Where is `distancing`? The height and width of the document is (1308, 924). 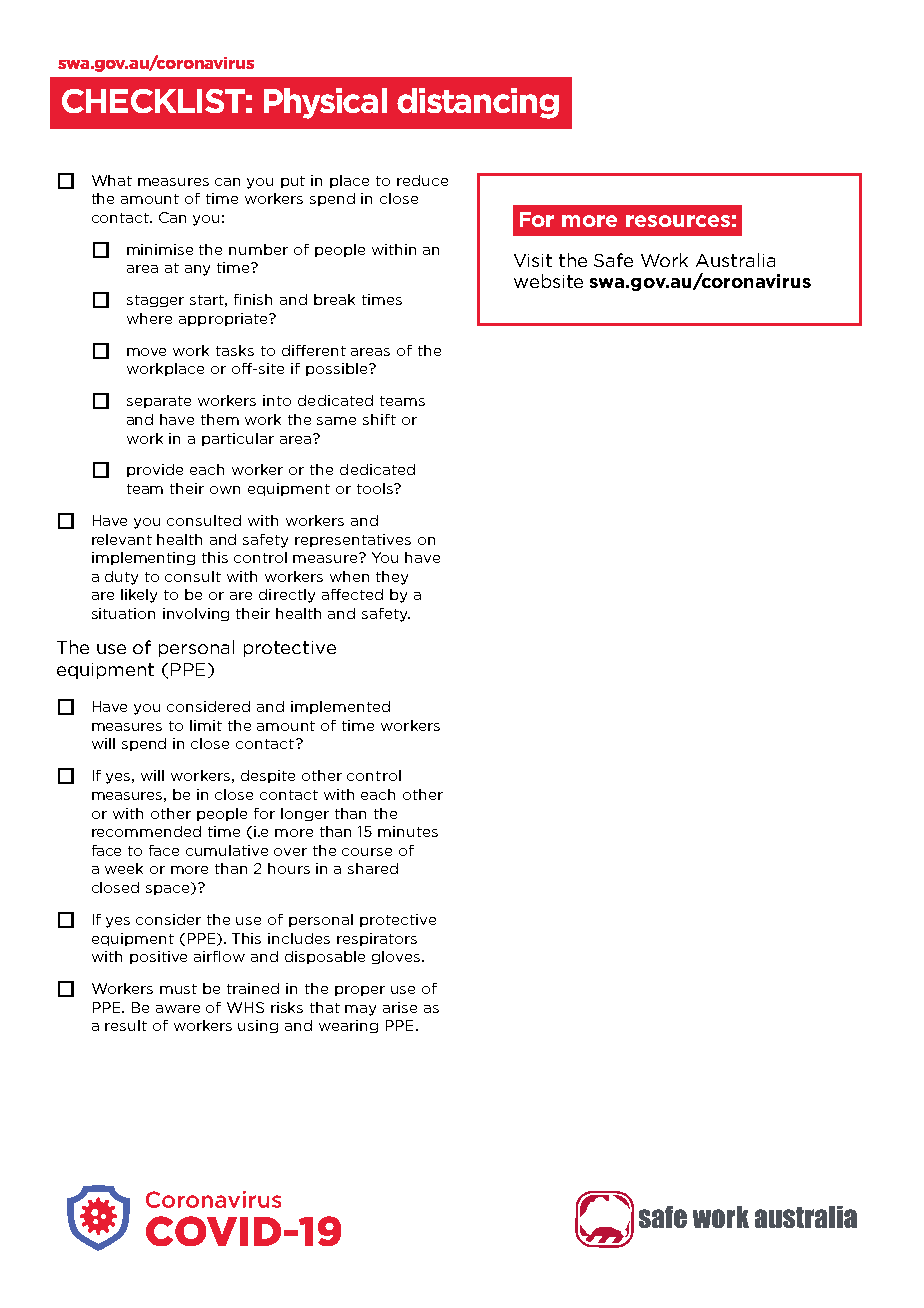 distancing is located at coordinates (478, 103).
